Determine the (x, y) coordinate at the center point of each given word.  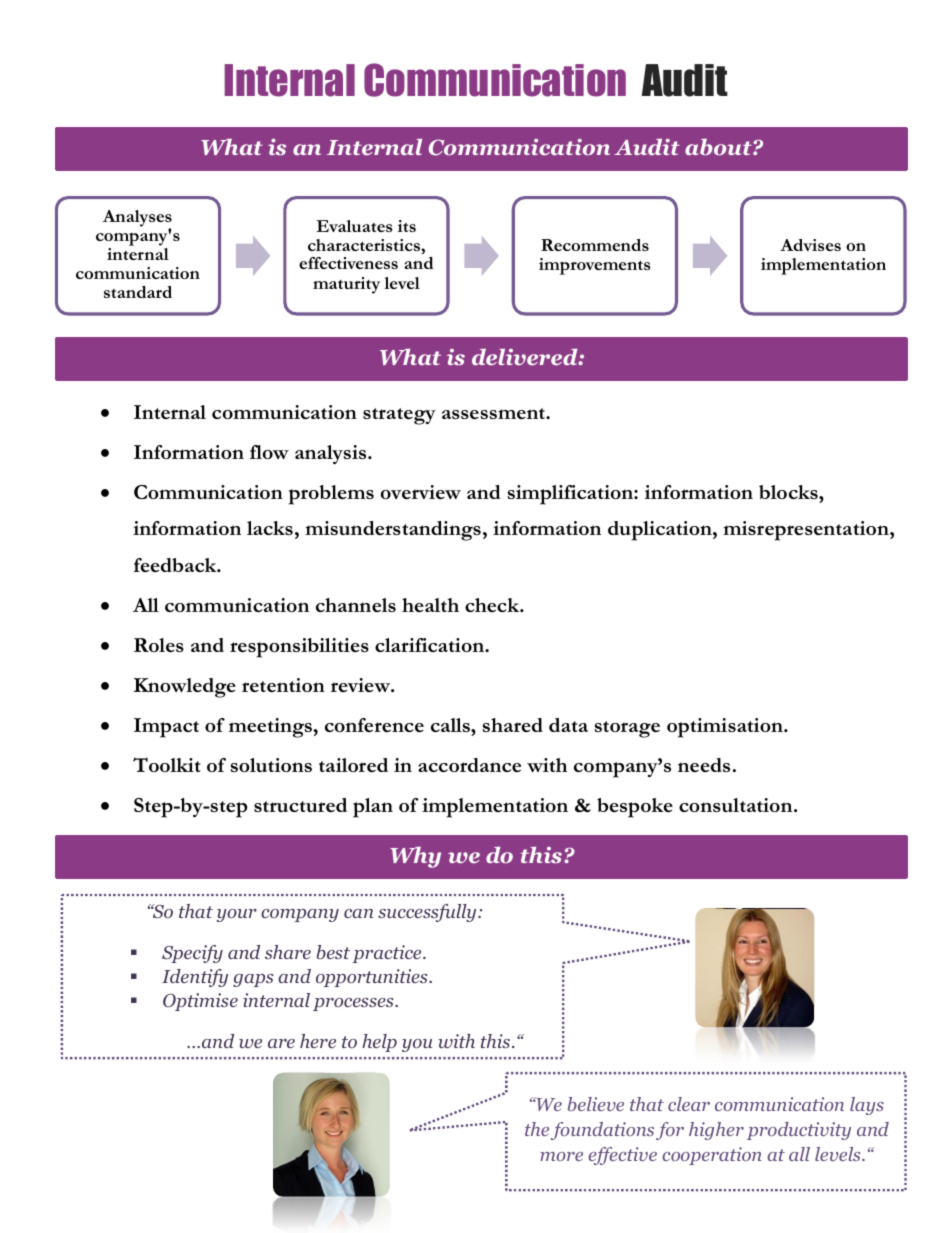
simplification (571, 495)
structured (300, 805)
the (537, 1129)
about (719, 147)
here (318, 1041)
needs (704, 765)
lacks (270, 528)
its (407, 226)
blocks (789, 492)
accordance (469, 765)
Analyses (137, 220)
